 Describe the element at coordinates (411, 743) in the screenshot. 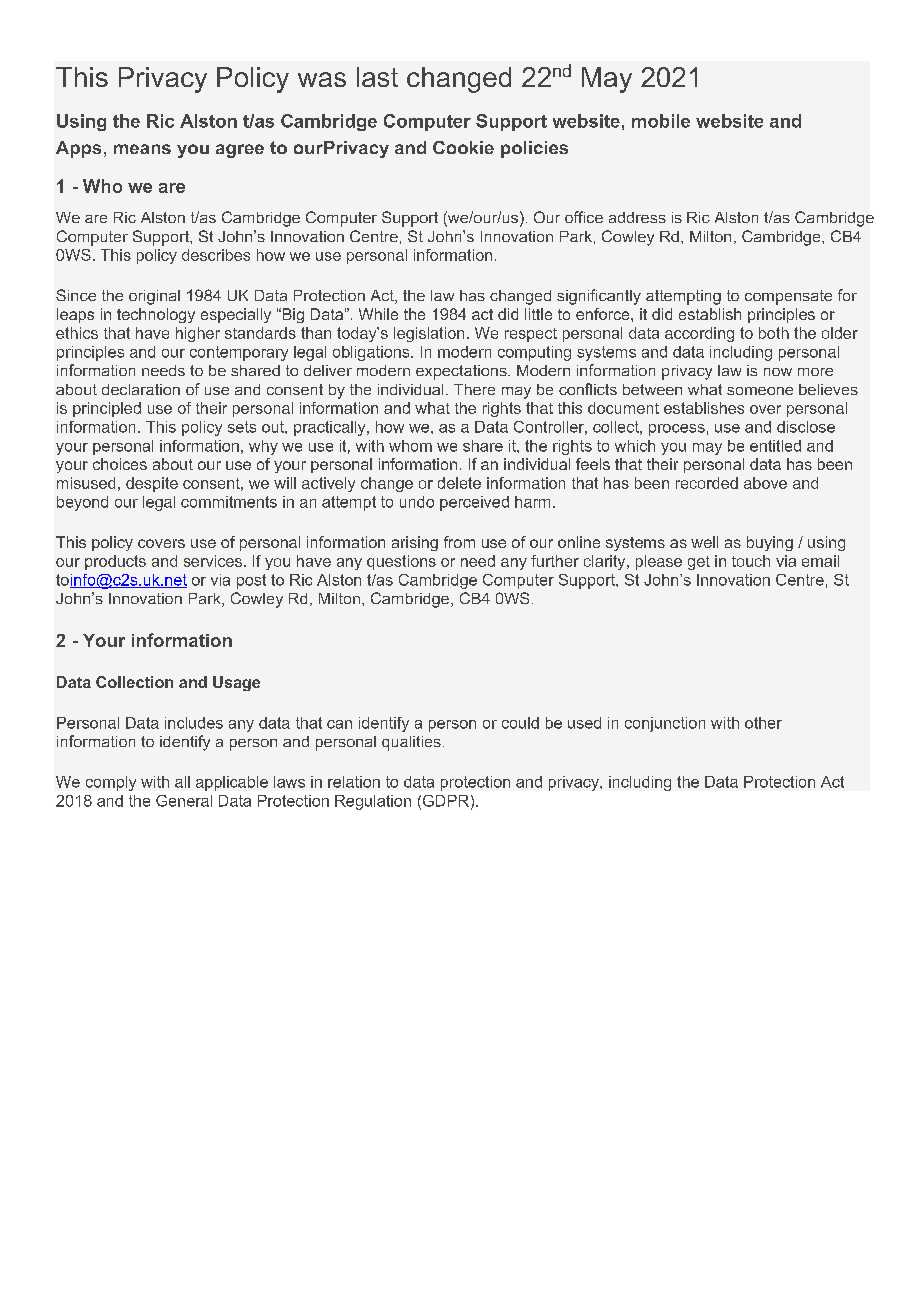

I see `qualities` at that location.
